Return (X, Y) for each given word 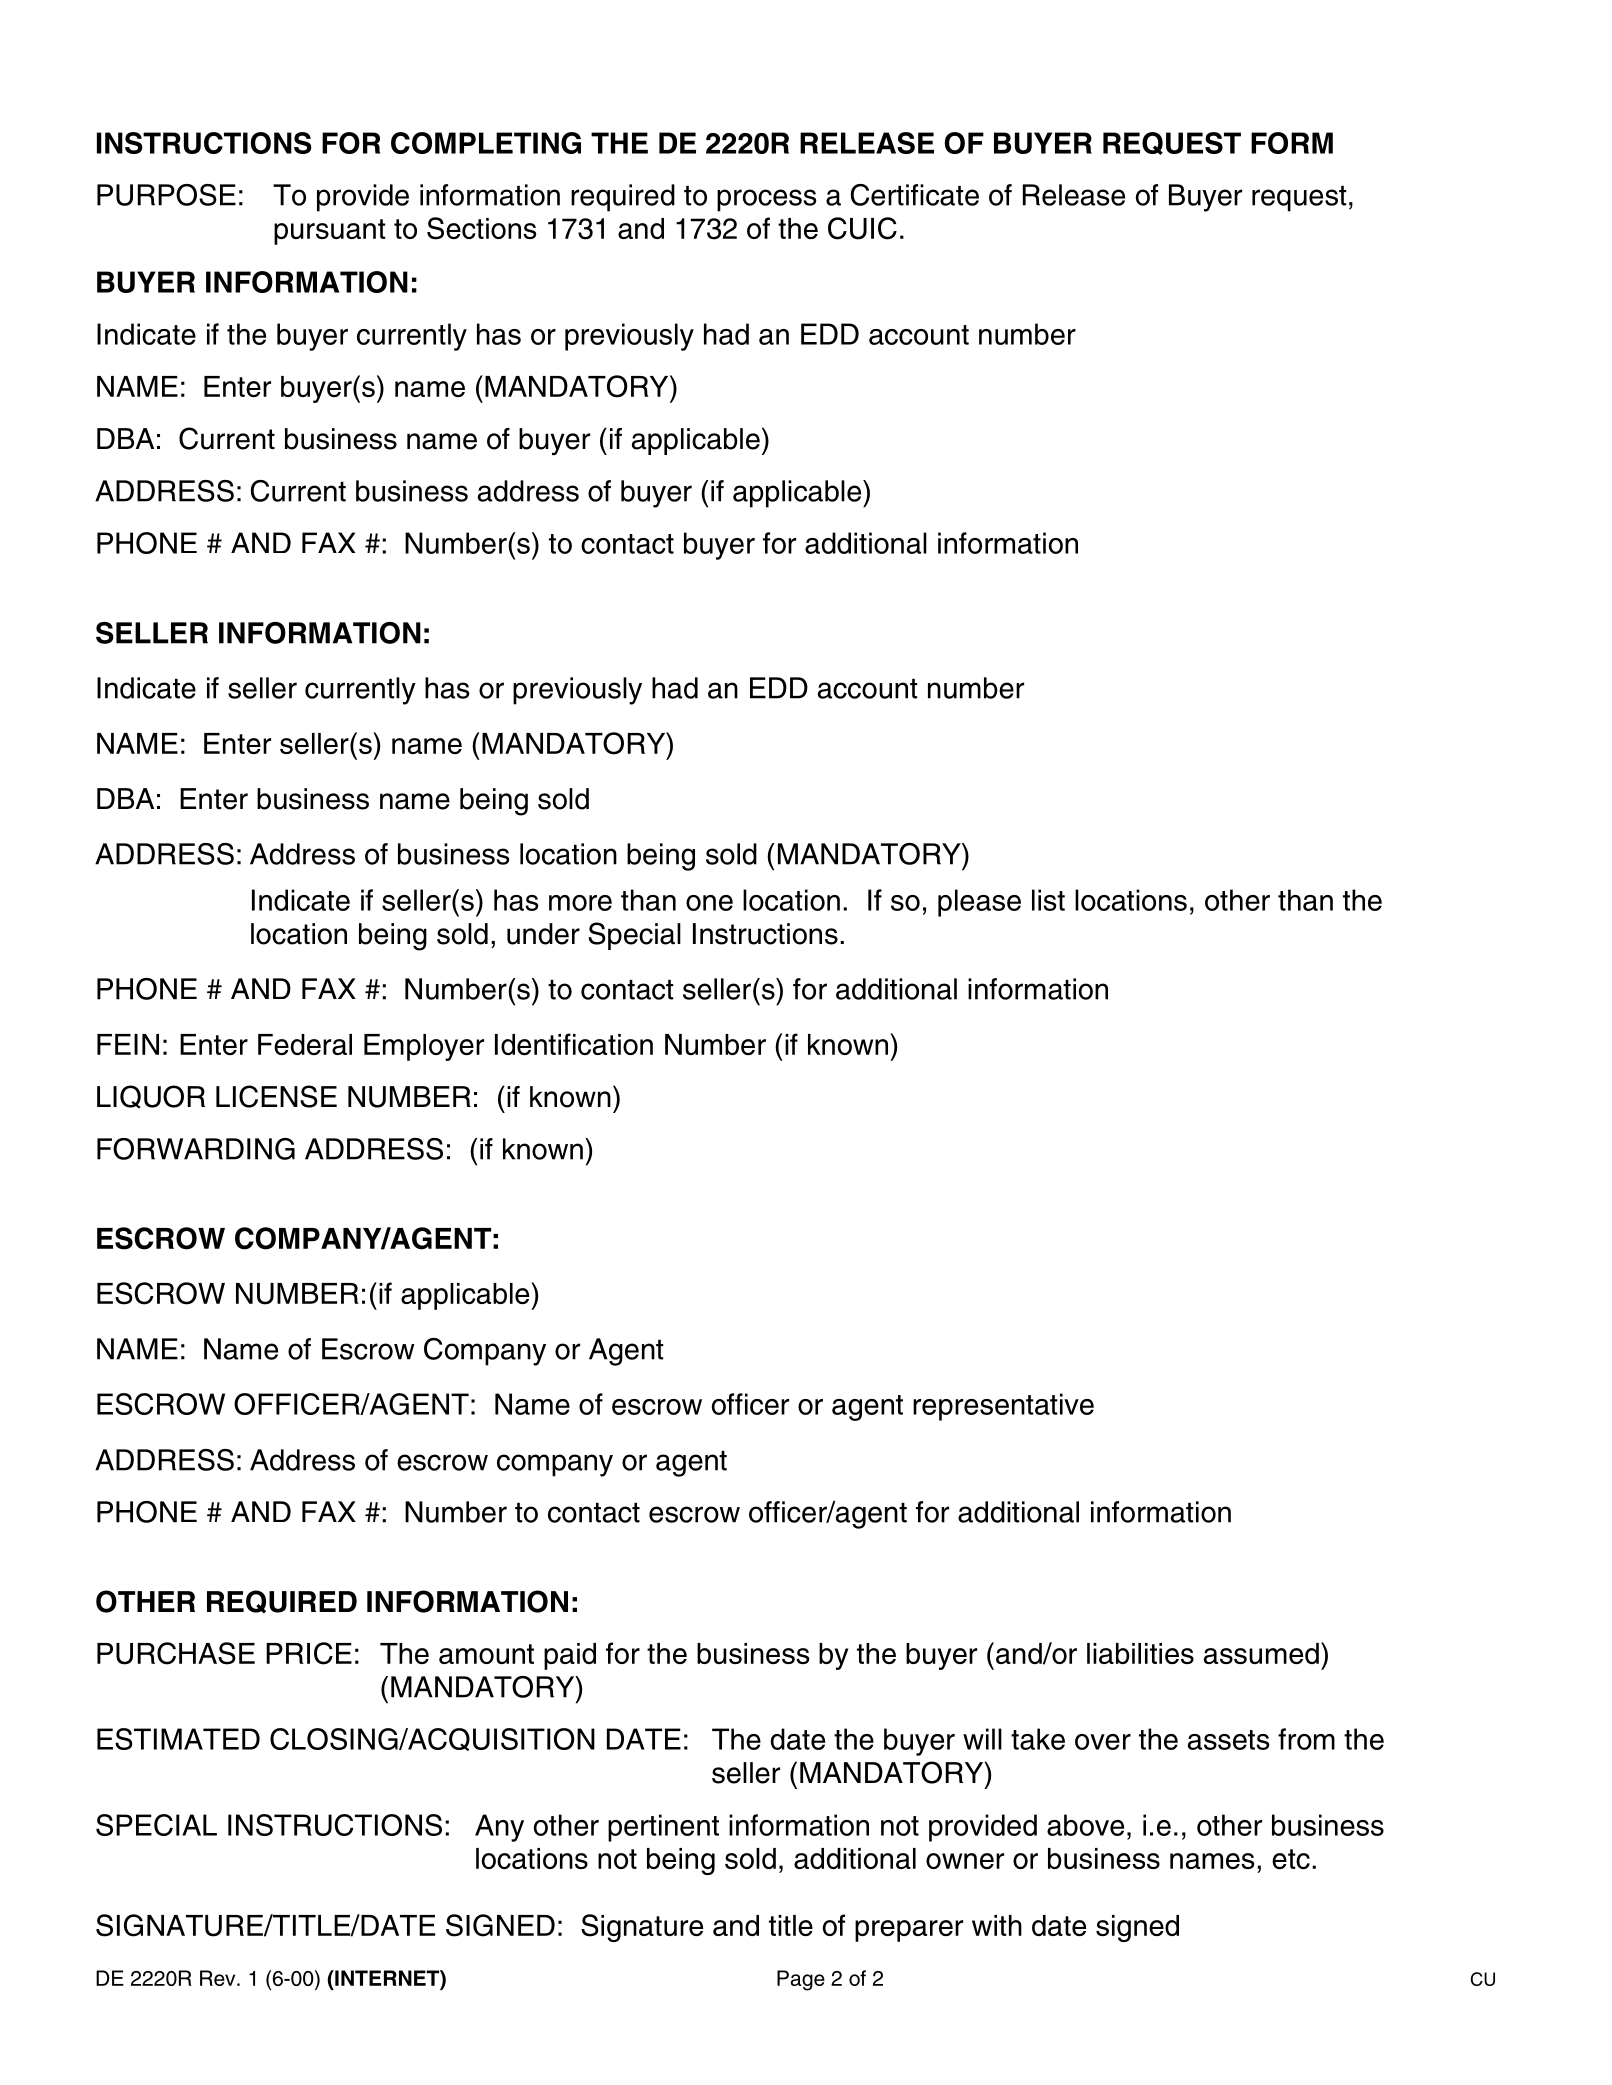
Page (801, 1980)
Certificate (914, 195)
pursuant (330, 232)
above (1085, 1825)
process (767, 200)
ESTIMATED (178, 1739)
